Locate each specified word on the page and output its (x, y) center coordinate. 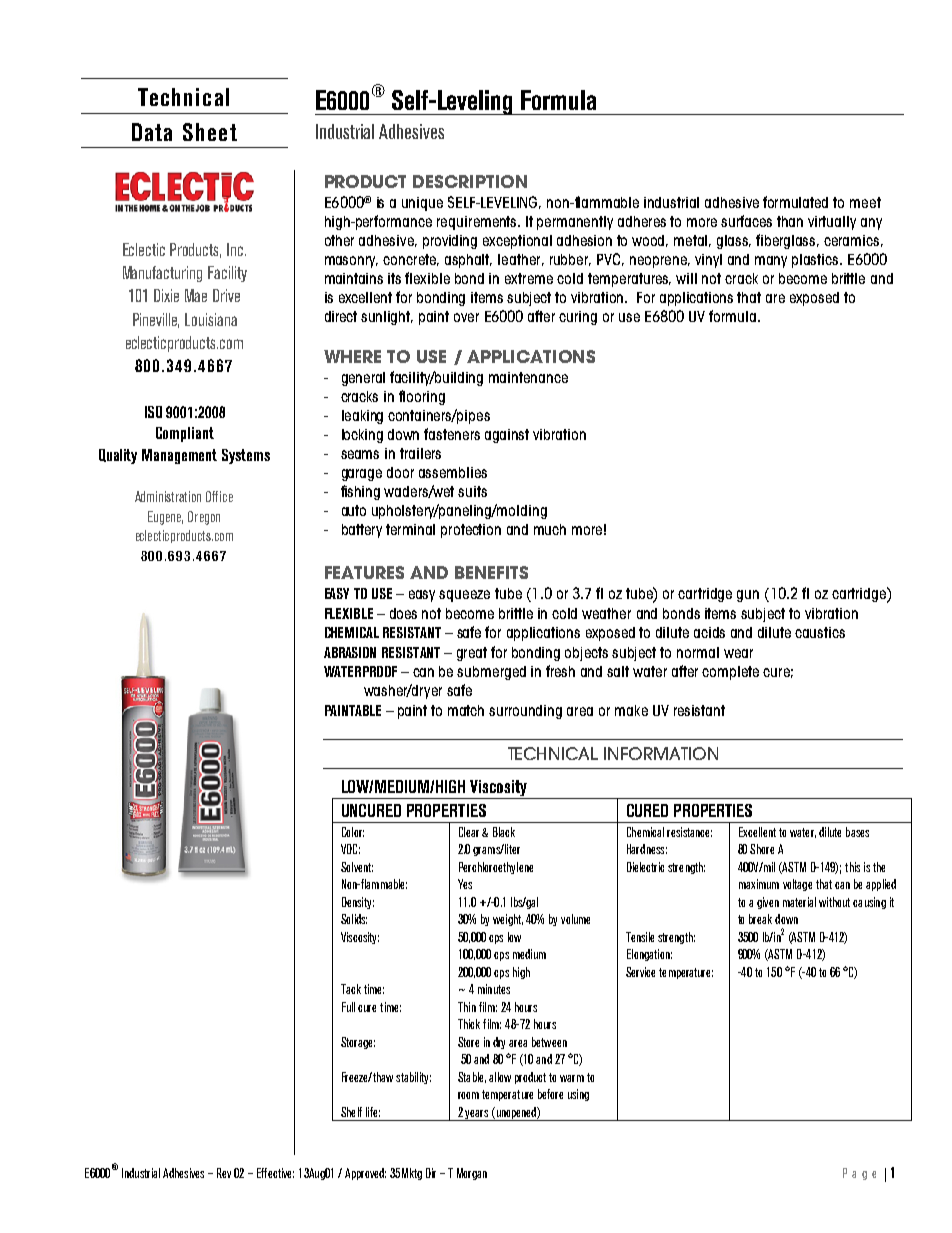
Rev (224, 1173)
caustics (820, 632)
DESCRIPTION (470, 181)
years (477, 1115)
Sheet (210, 132)
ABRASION (350, 652)
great (472, 654)
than (790, 221)
